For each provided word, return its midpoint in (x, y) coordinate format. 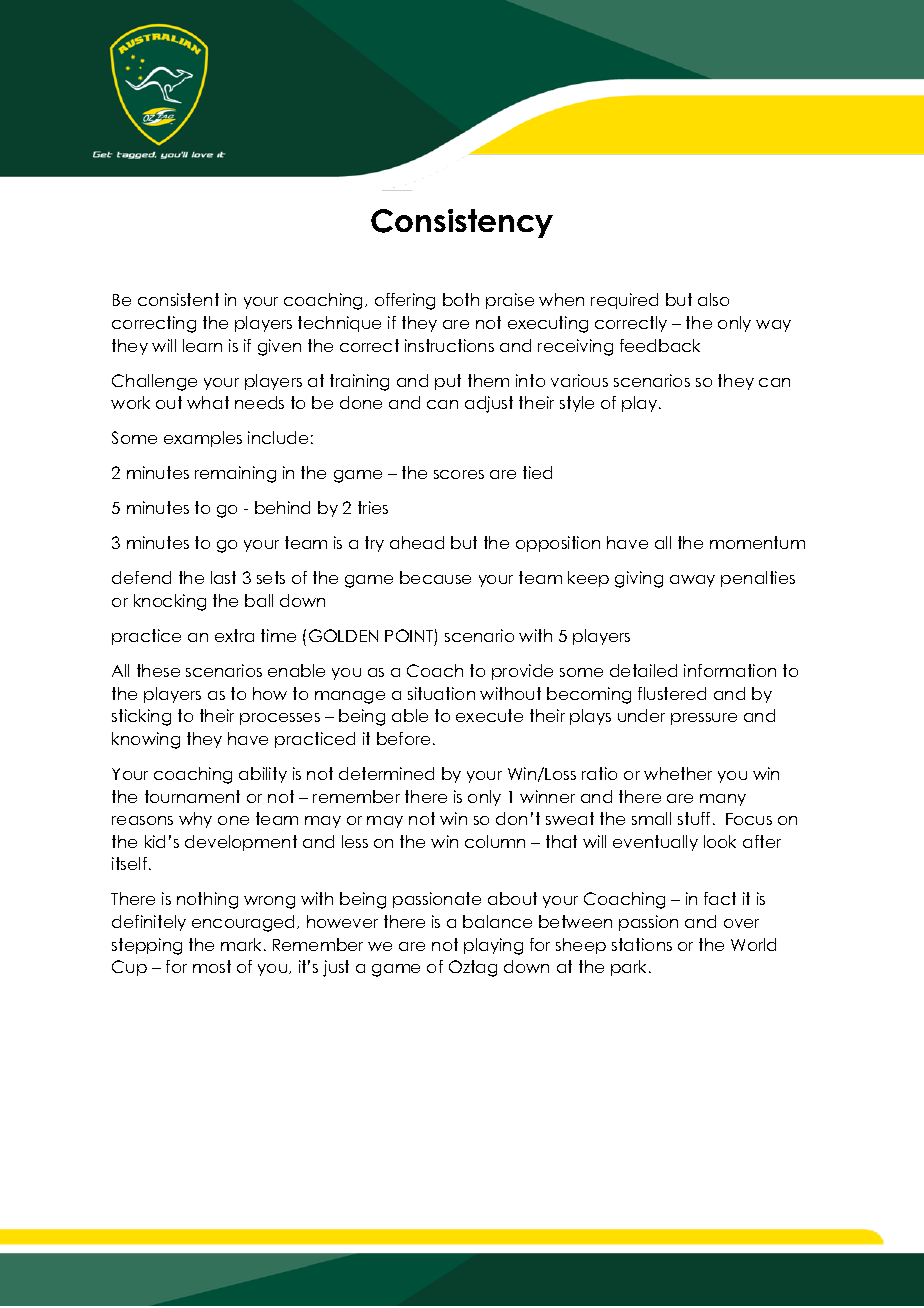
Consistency (462, 223)
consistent (178, 299)
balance (497, 921)
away (692, 581)
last (223, 577)
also (713, 299)
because (435, 577)
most (212, 966)
